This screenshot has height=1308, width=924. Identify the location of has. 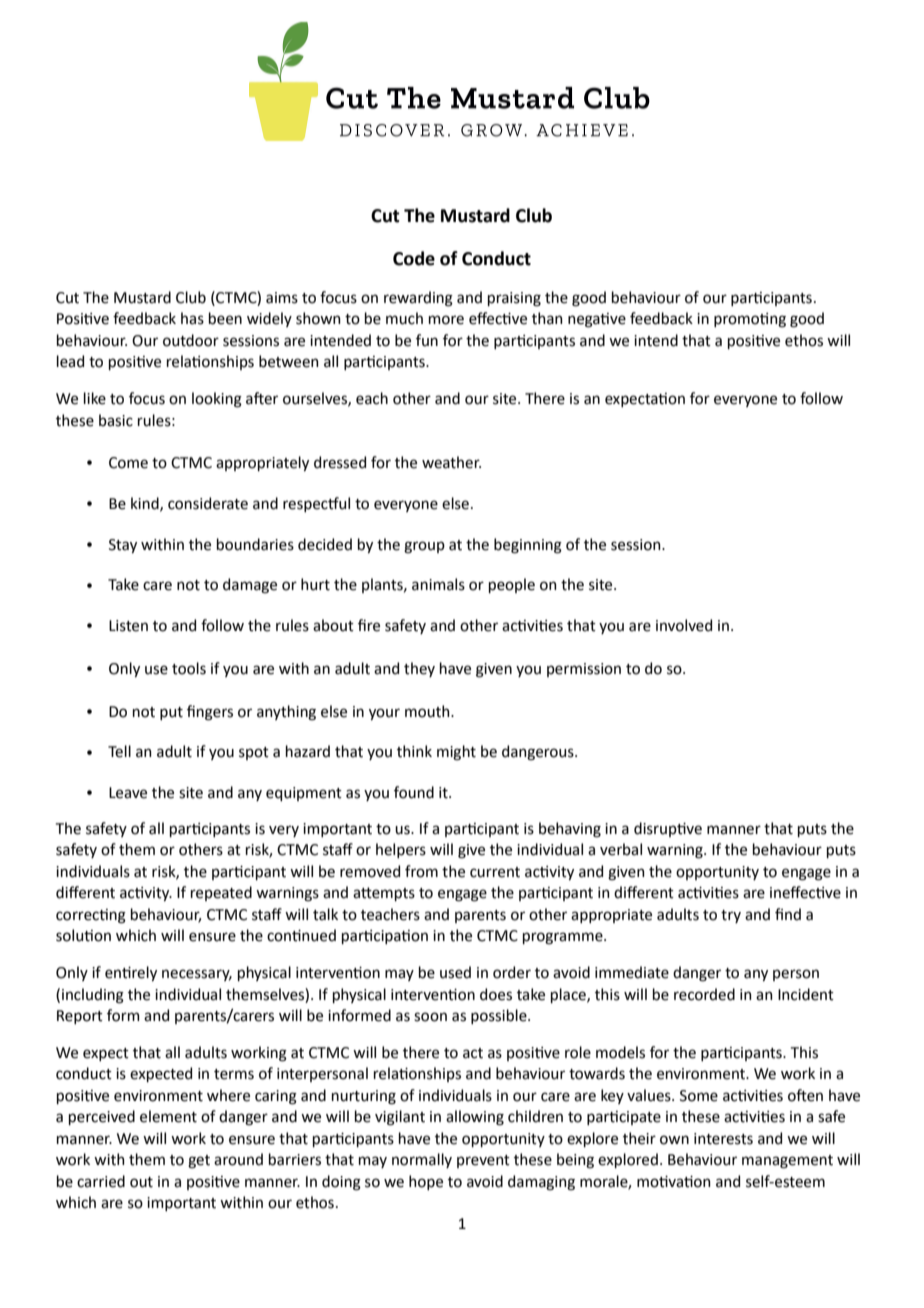
(192, 318).
